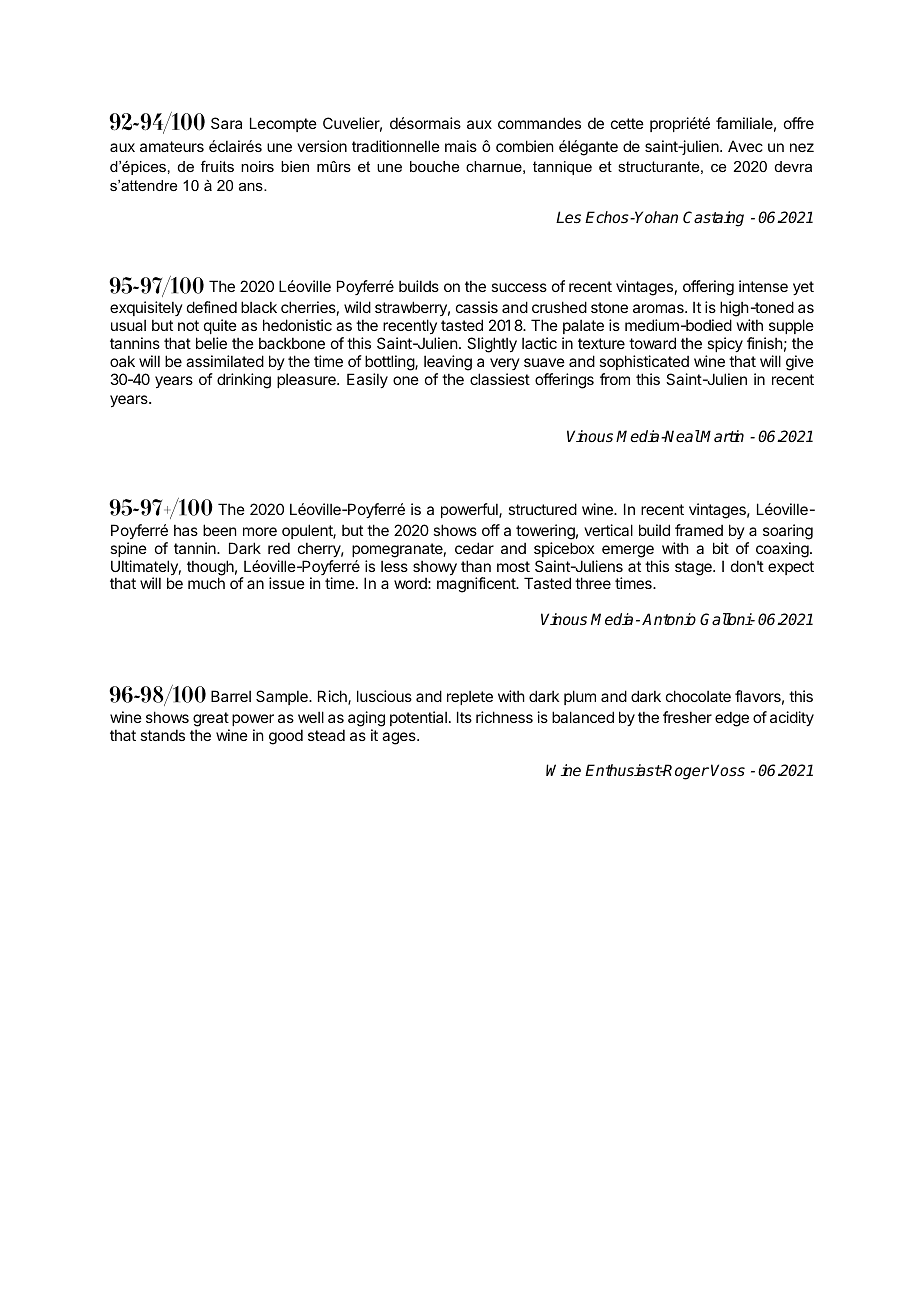  Describe the element at coordinates (211, 343) in the screenshot. I see `belie` at that location.
